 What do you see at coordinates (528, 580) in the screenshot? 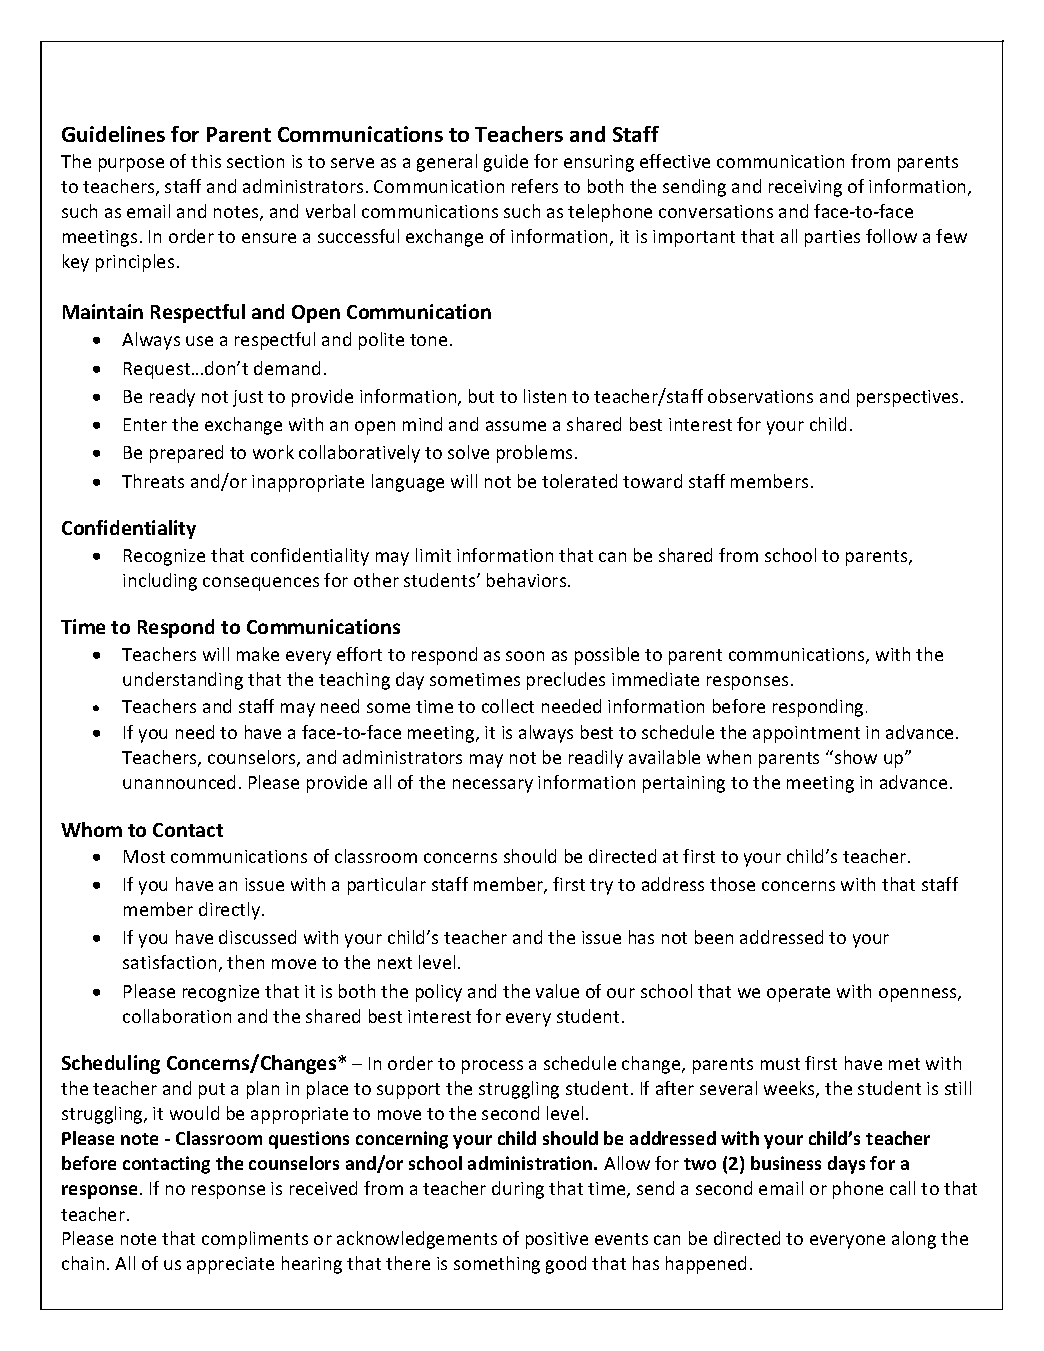
I see `behaviors` at bounding box center [528, 580].
